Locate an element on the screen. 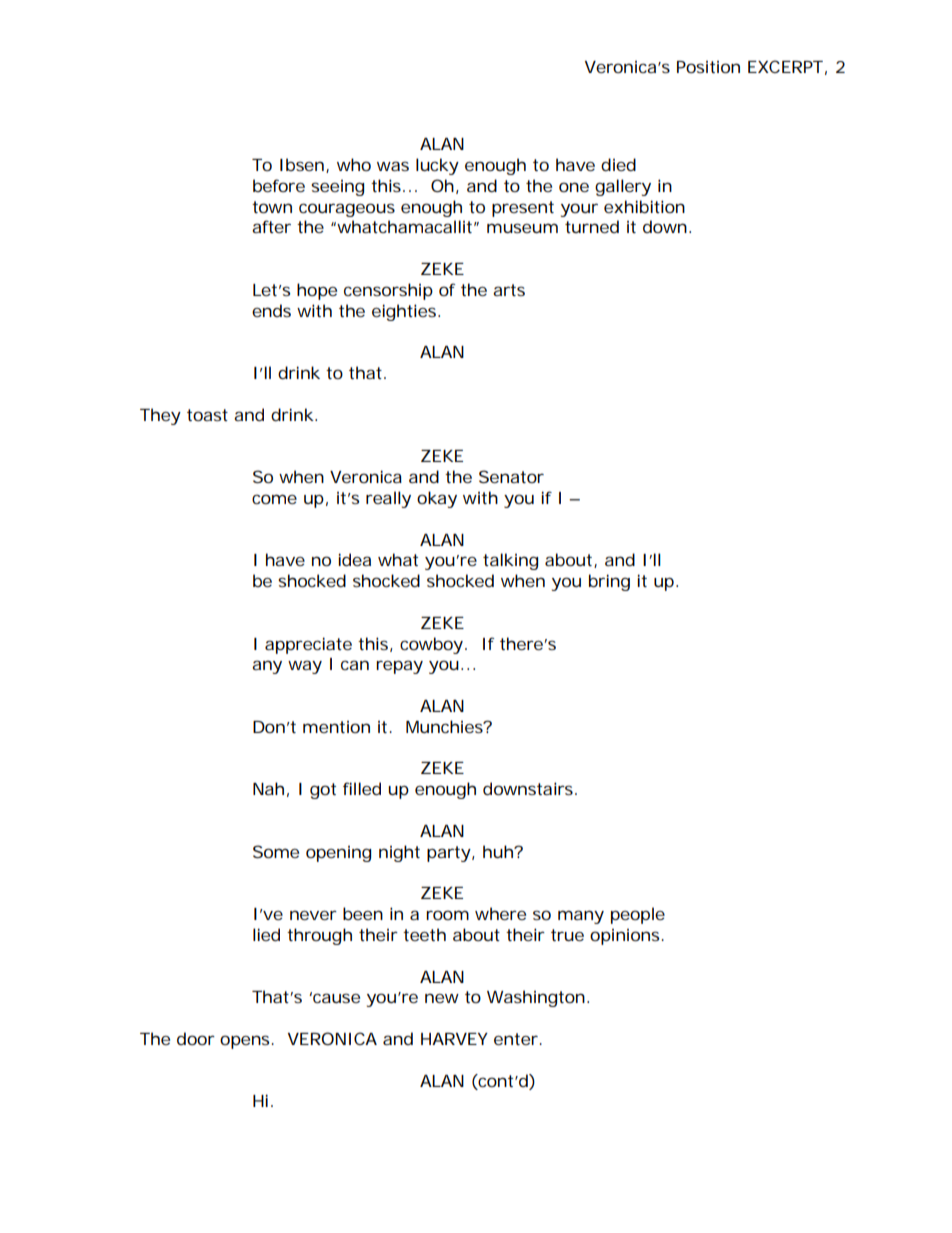 This screenshot has width=952, height=1233. Senator is located at coordinates (511, 476).
